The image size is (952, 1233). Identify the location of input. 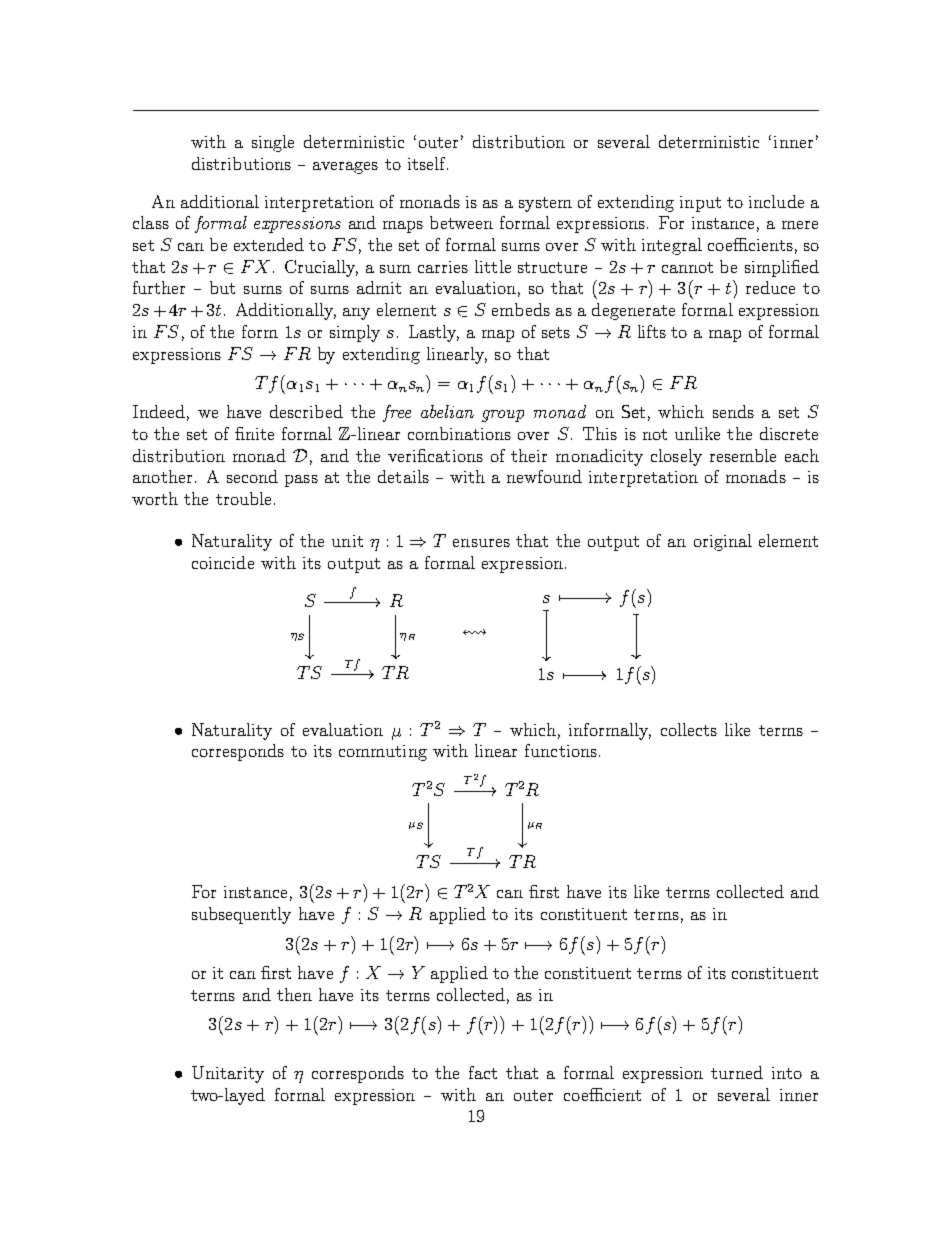
(700, 204).
